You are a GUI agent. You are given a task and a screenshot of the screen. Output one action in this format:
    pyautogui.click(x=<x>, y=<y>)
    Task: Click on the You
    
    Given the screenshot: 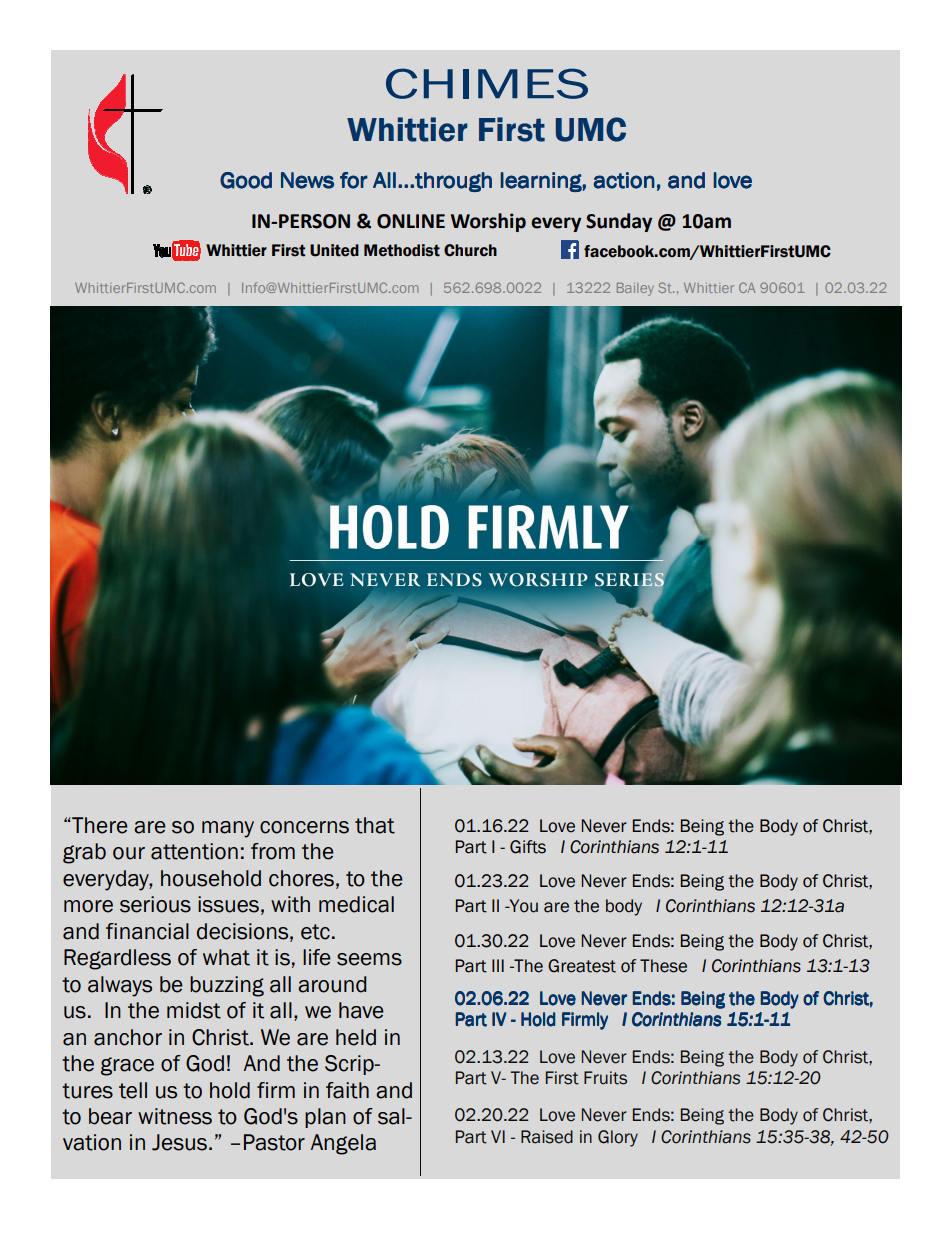 What is the action you would take?
    pyautogui.click(x=522, y=906)
